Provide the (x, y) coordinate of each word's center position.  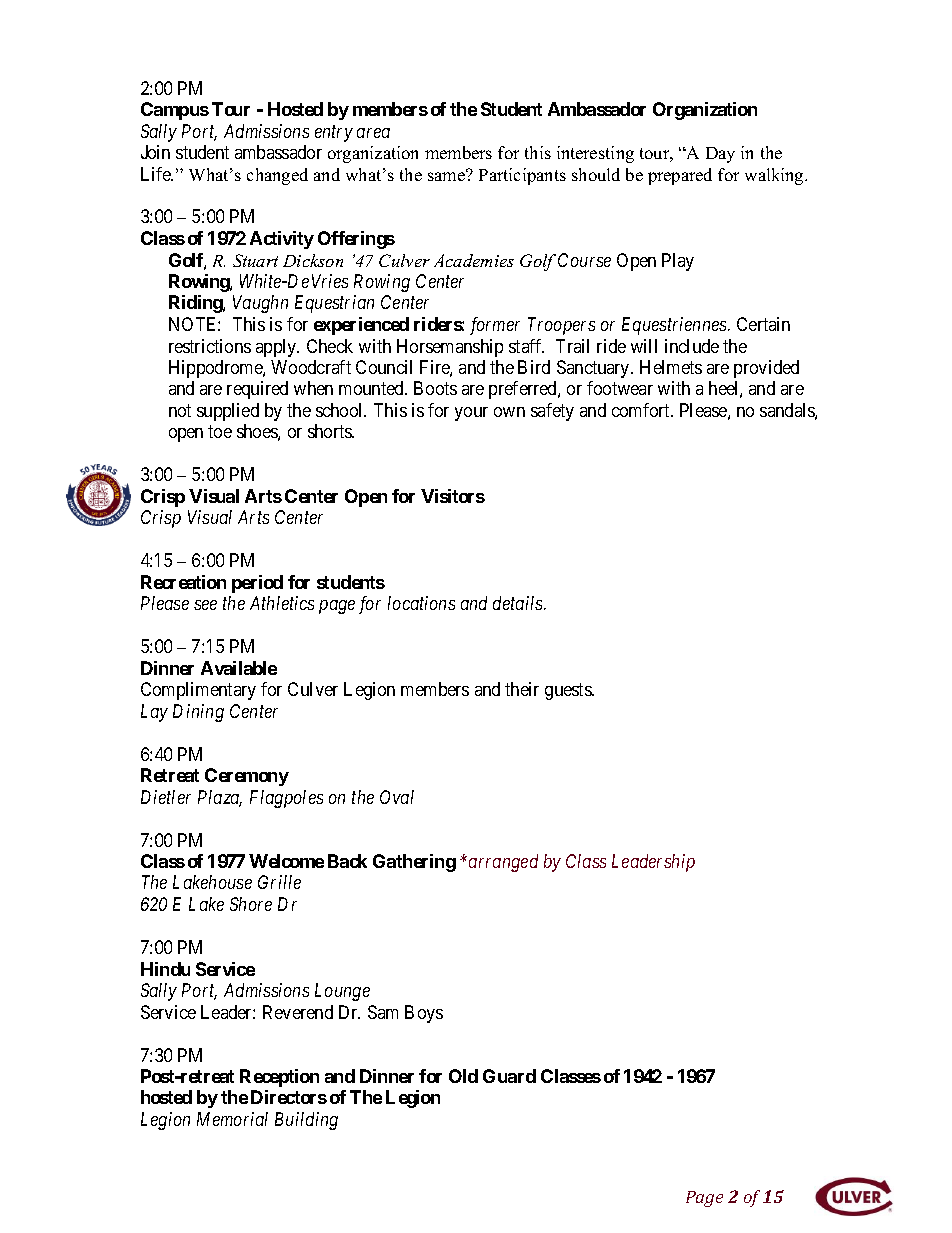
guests (569, 692)
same (447, 175)
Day (720, 155)
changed (277, 176)
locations (421, 603)
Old (463, 1076)
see (205, 605)
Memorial (232, 1119)
